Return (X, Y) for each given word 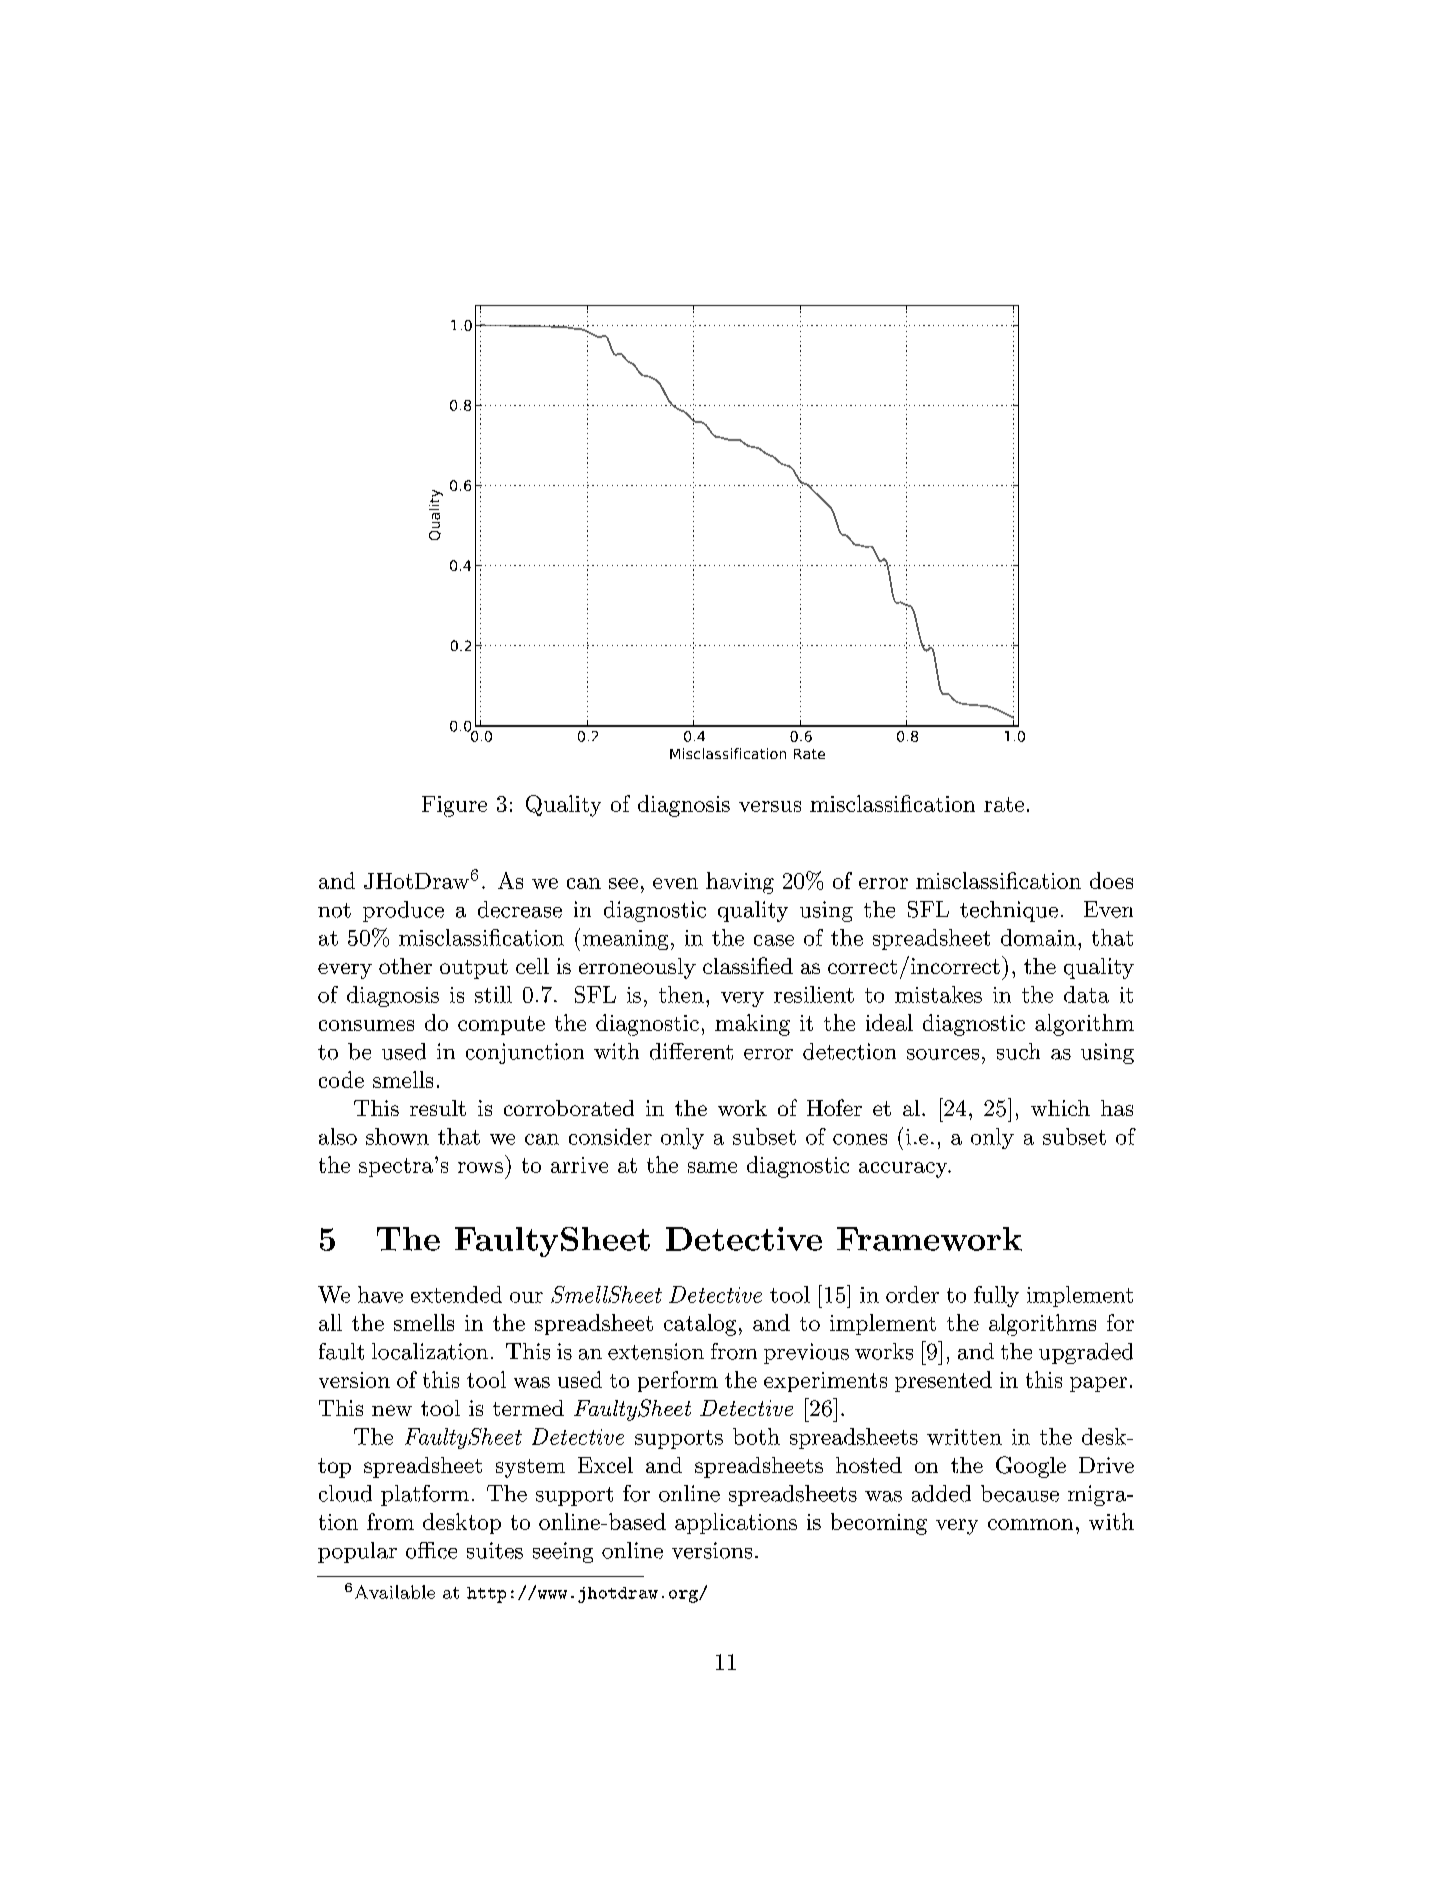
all (330, 1322)
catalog (700, 1325)
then (681, 994)
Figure (454, 806)
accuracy (904, 1170)
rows (480, 1167)
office (431, 1550)
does (1111, 880)
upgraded (1086, 1353)
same (712, 1167)
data (1086, 994)
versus (770, 806)
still (493, 994)
